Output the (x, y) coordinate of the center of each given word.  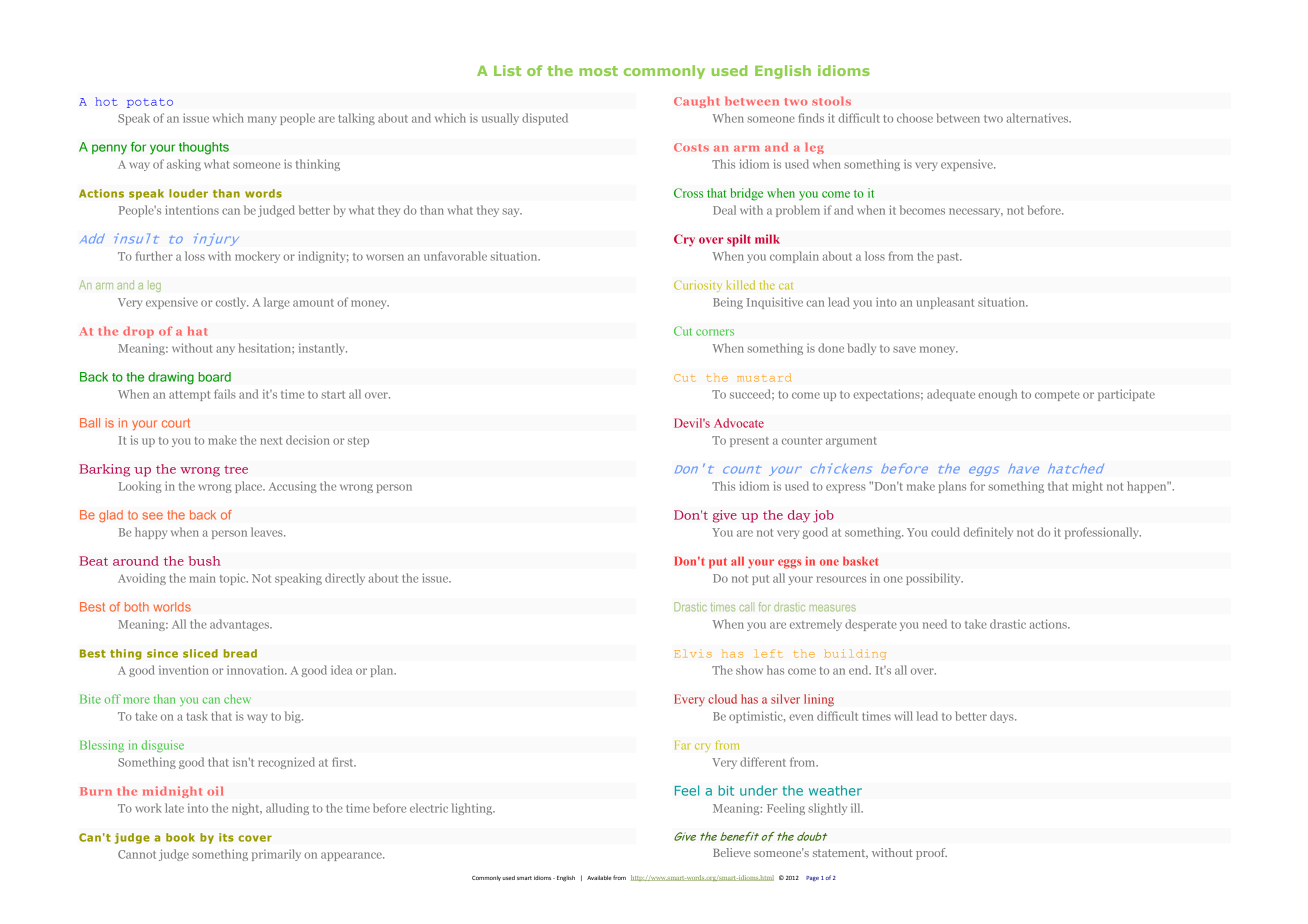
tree (236, 469)
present (749, 442)
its (226, 837)
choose (915, 118)
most (598, 71)
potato (150, 103)
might (1087, 487)
